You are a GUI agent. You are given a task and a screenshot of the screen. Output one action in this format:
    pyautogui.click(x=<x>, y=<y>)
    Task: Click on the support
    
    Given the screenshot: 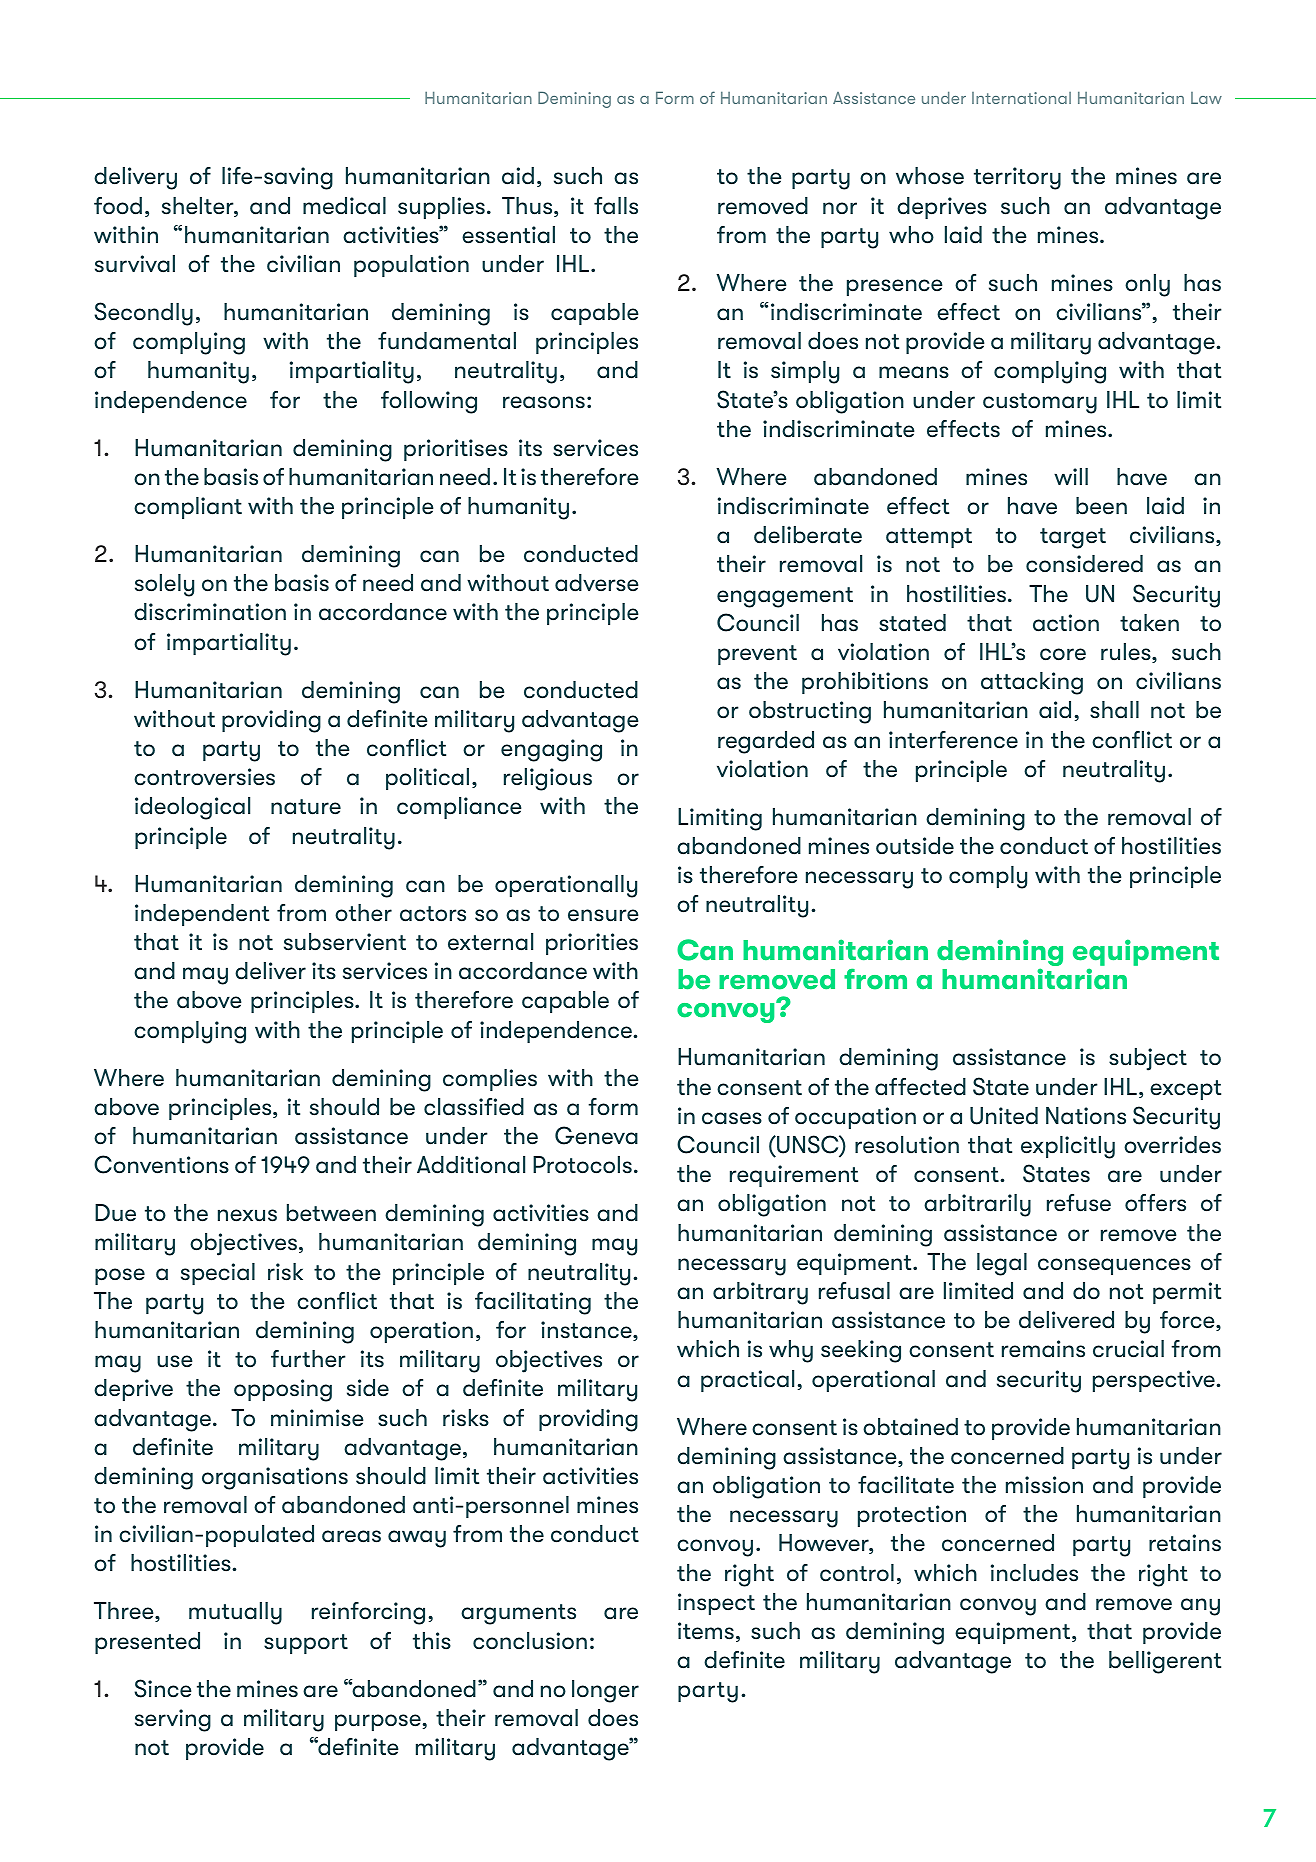 What is the action you would take?
    pyautogui.click(x=306, y=1644)
